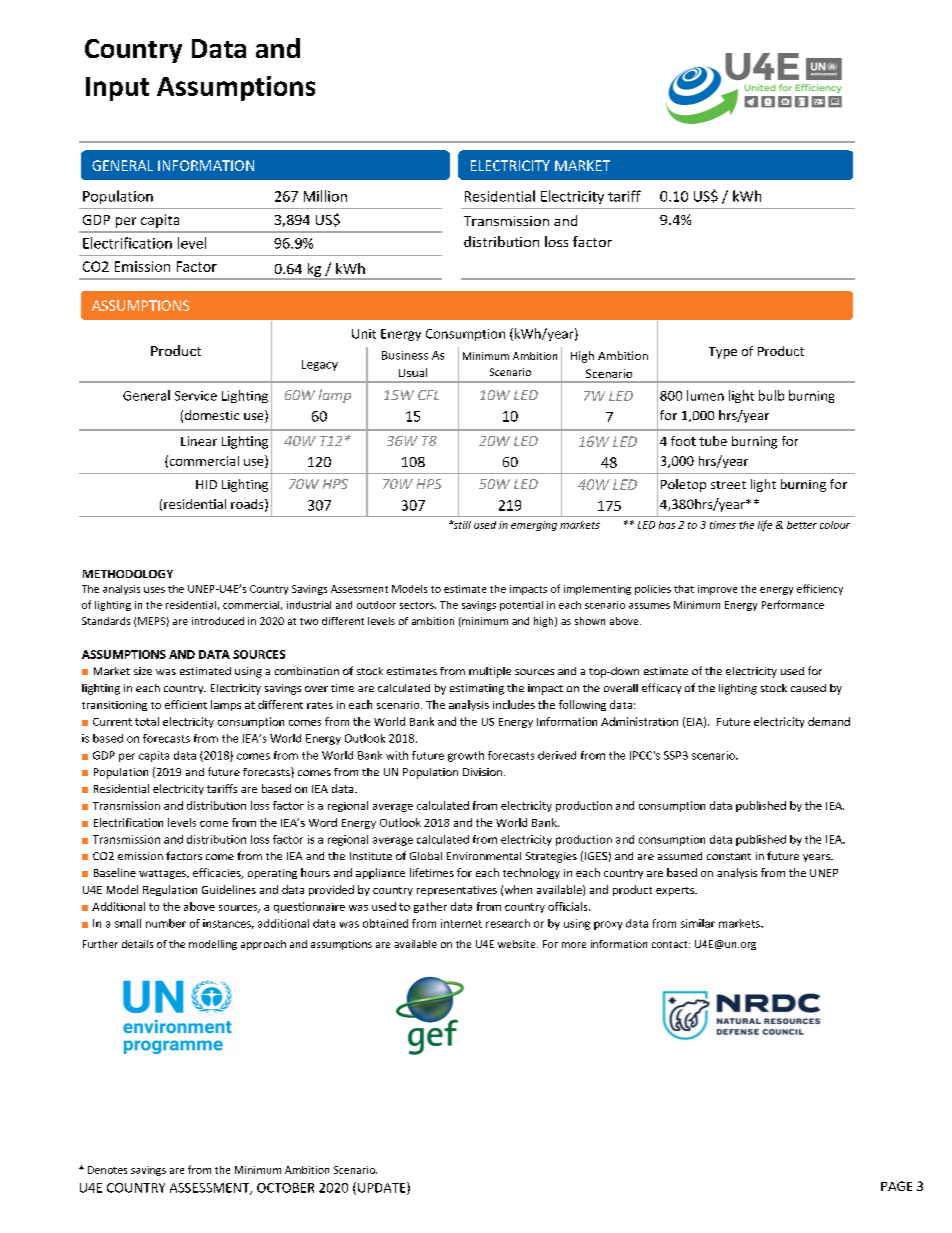 Image resolution: width=952 pixels, height=1233 pixels. What do you see at coordinates (383, 1188) in the image?
I see `UPDATE` at bounding box center [383, 1188].
